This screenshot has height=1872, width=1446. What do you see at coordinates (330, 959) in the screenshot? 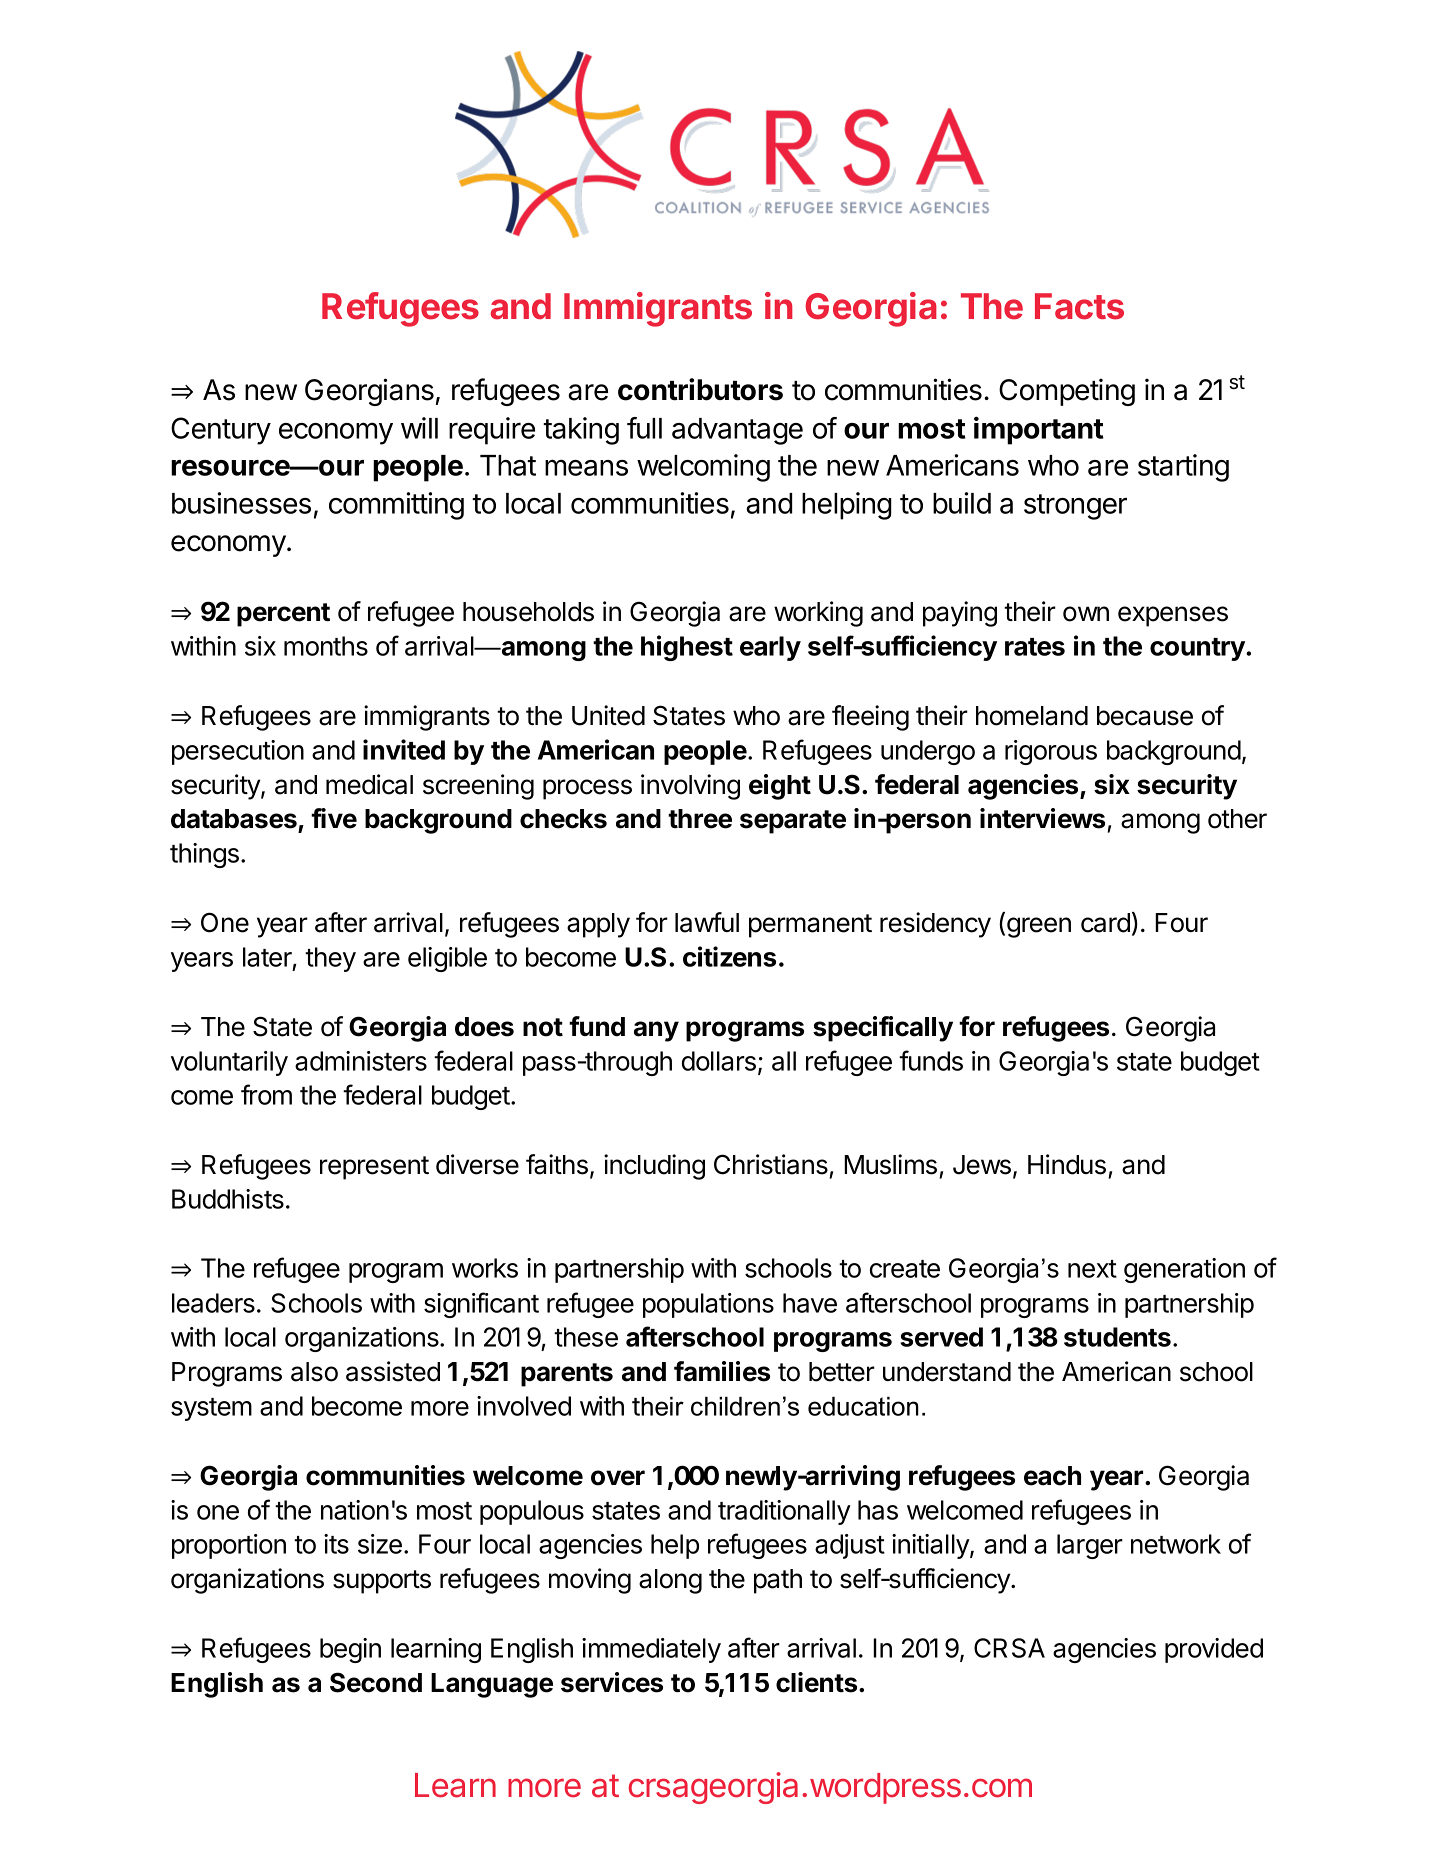
I see `they` at bounding box center [330, 959].
